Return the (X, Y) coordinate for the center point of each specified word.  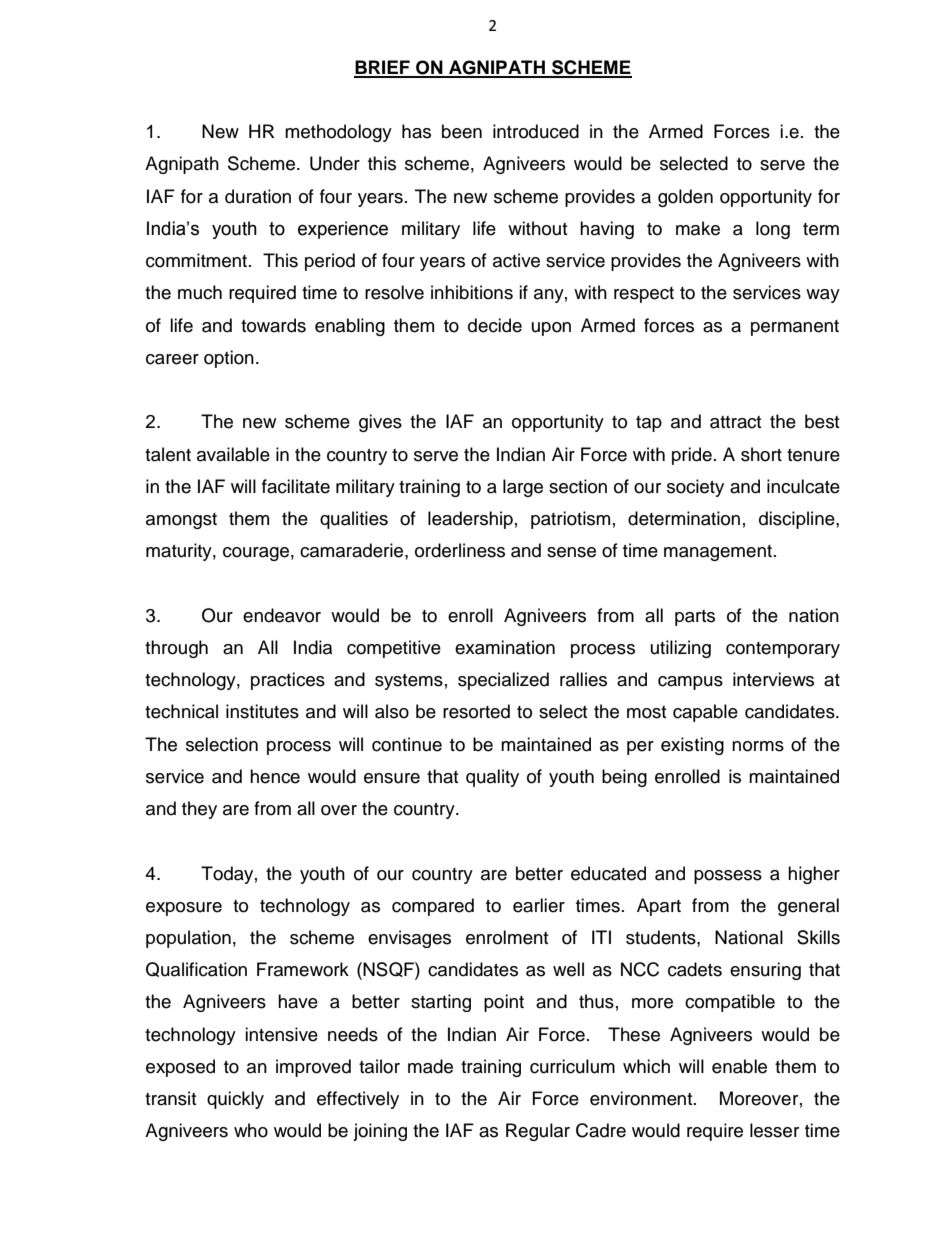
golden (685, 198)
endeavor (282, 615)
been (462, 131)
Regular (538, 1132)
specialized (503, 681)
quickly (235, 1100)
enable (739, 1066)
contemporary (783, 650)
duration (258, 196)
